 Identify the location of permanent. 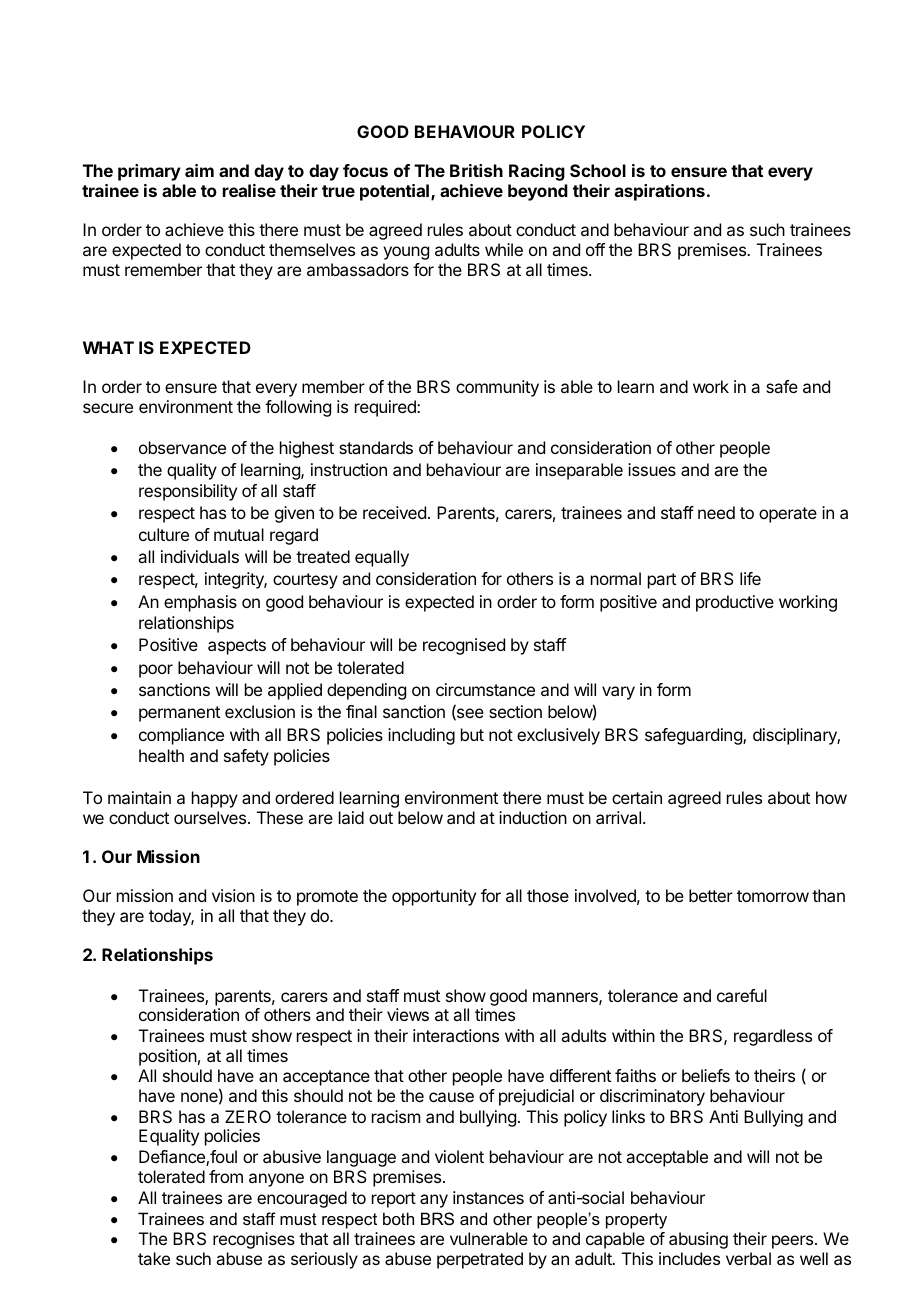
(179, 714).
